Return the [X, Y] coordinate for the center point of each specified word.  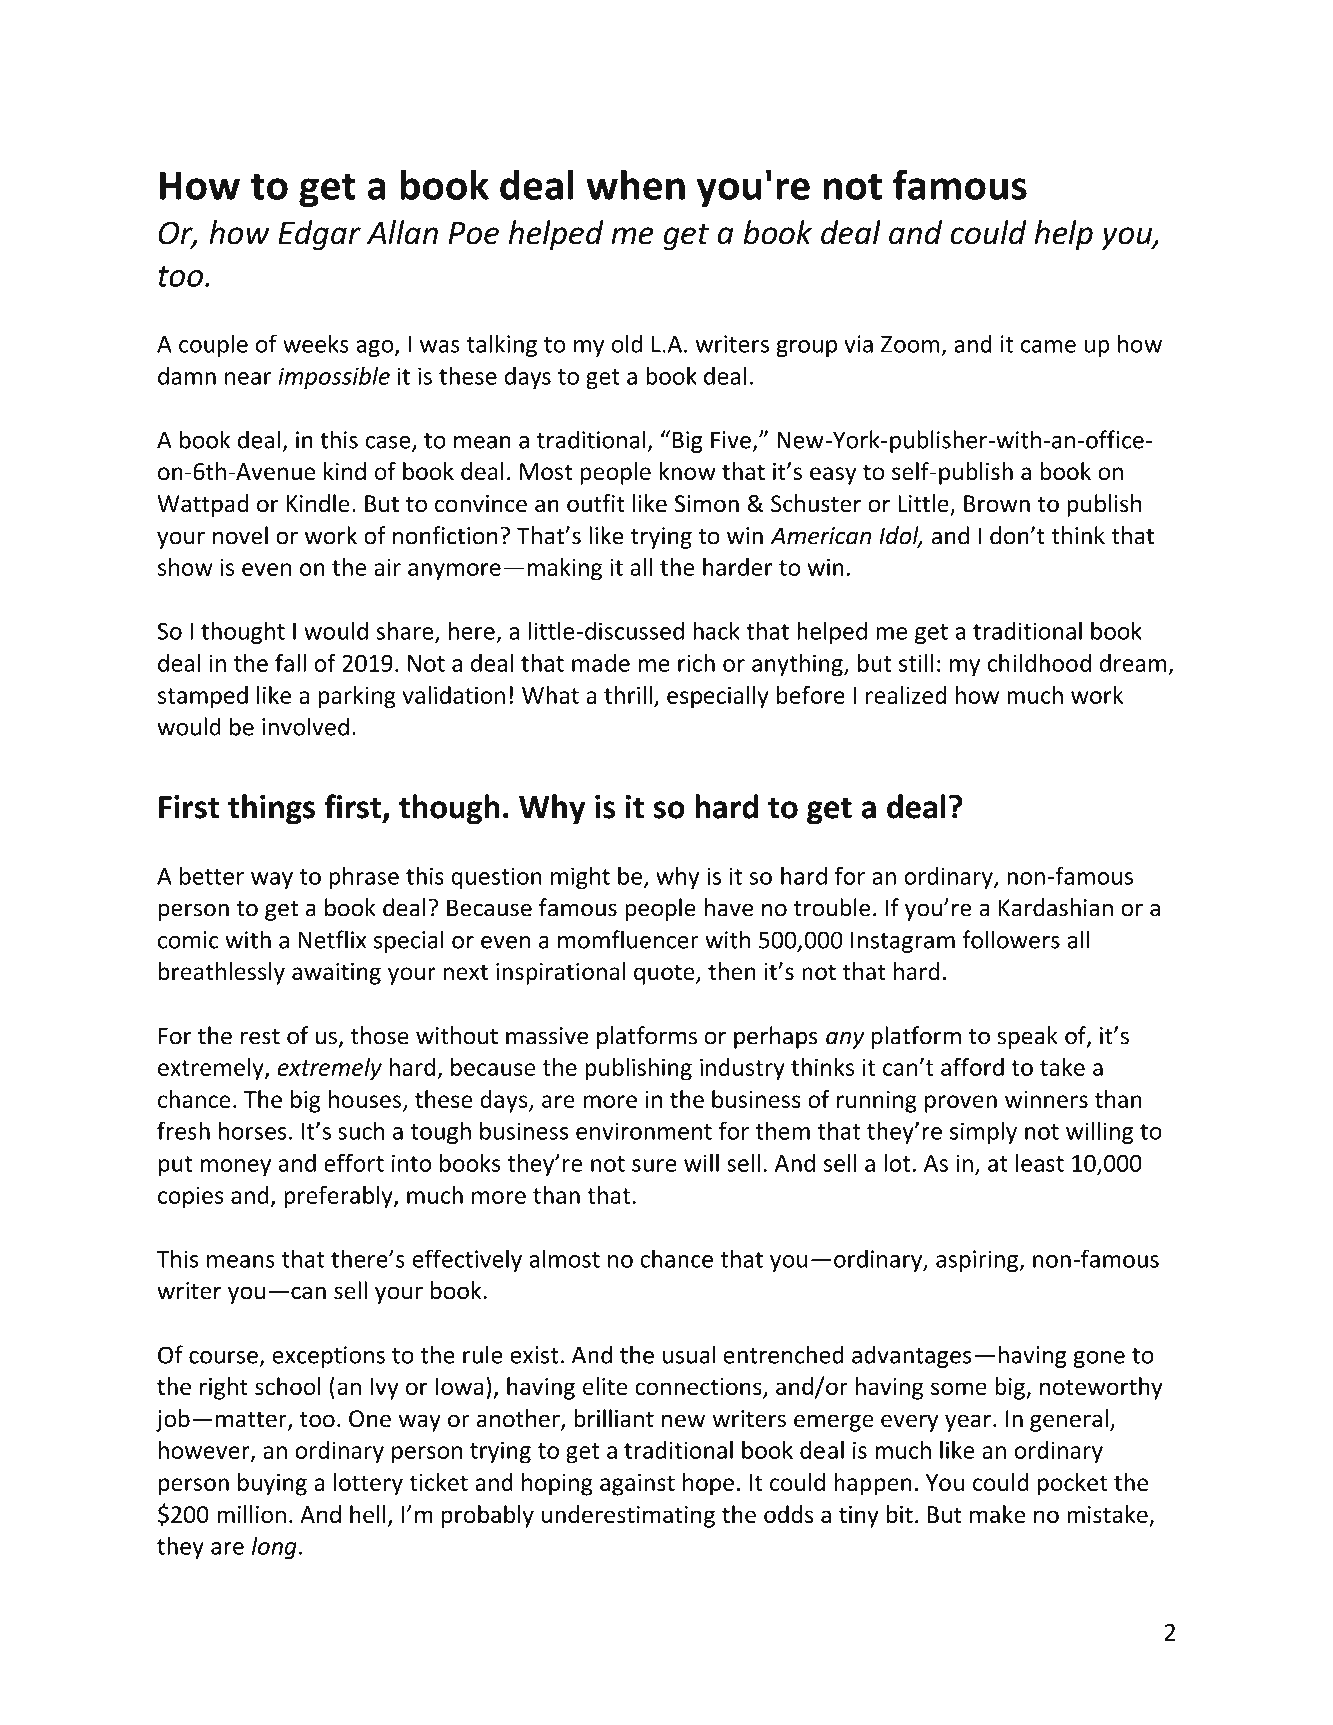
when [635, 184]
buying [272, 1484]
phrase [364, 877]
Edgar [319, 235]
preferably [339, 1197]
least [1040, 1163]
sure [654, 1165]
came [1048, 346]
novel [240, 535]
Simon [707, 504]
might [580, 878]
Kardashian [1056, 907]
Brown [997, 504]
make [997, 1514]
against [637, 1485]
